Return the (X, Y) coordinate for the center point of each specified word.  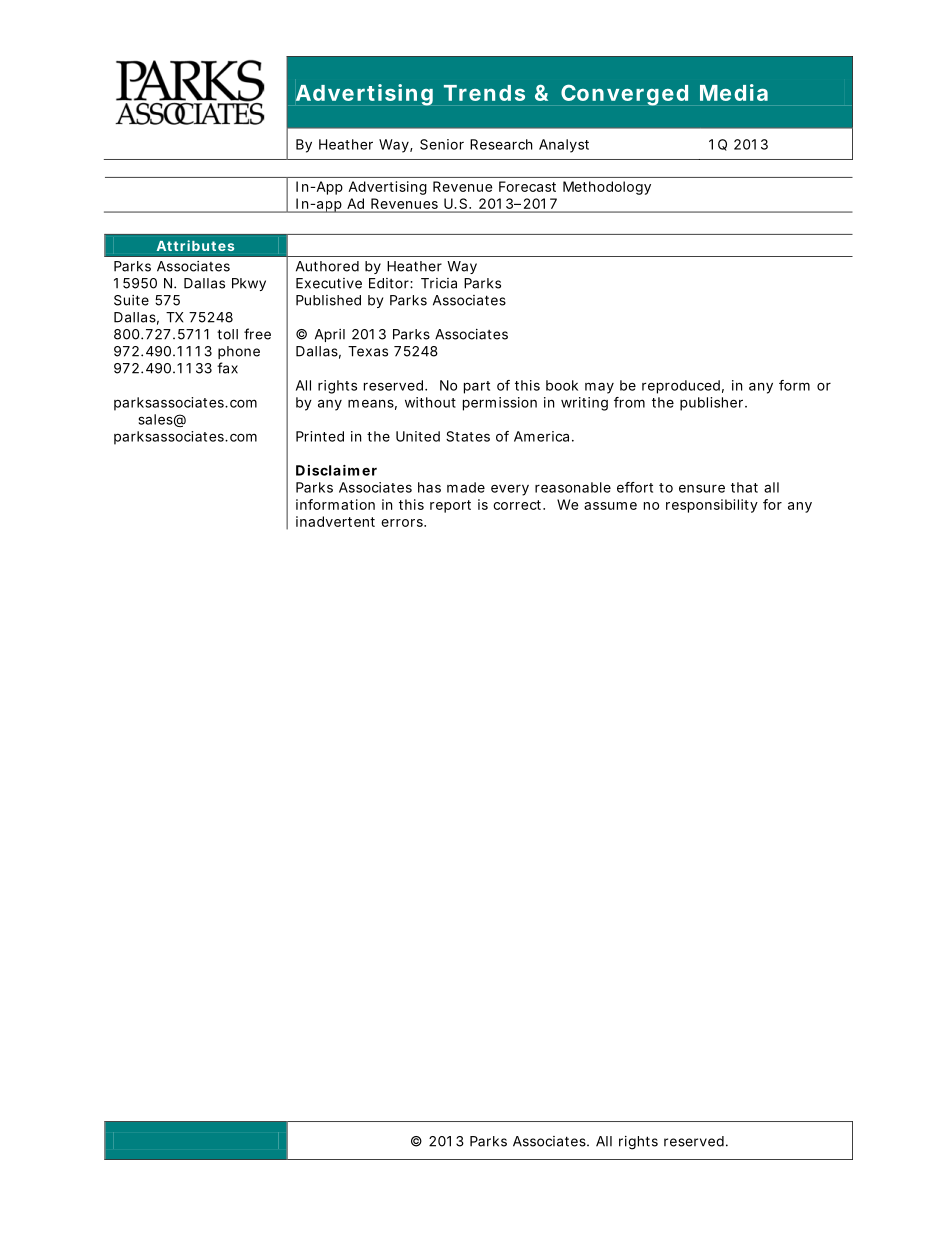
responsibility (712, 506)
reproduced (681, 387)
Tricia (439, 283)
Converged (624, 95)
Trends (484, 93)
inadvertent (335, 521)
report (450, 506)
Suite (131, 300)
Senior (442, 144)
